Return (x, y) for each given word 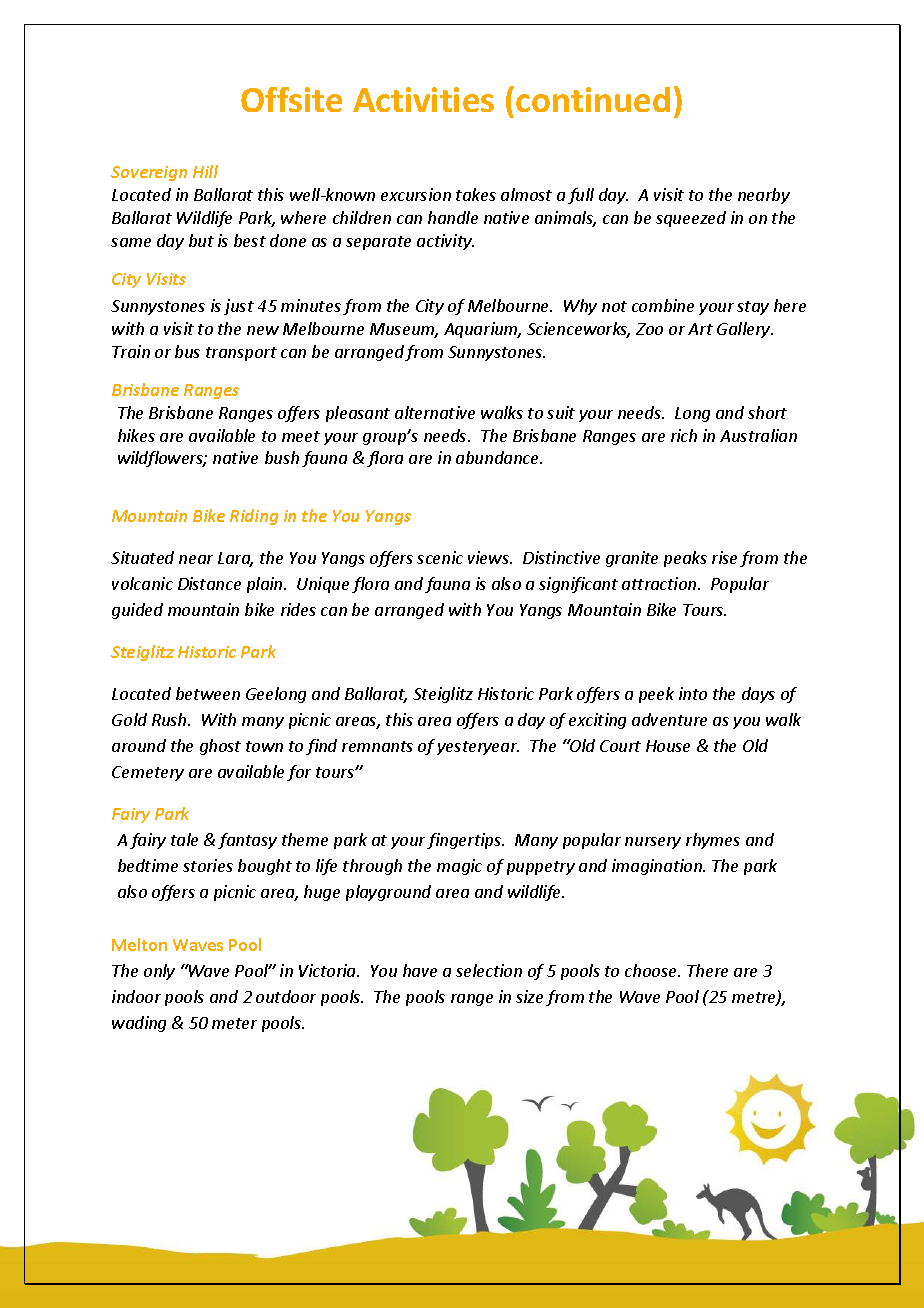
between (208, 693)
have (420, 970)
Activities (423, 99)
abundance (498, 457)
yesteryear (478, 748)
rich (684, 435)
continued (593, 99)
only (159, 972)
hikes (136, 435)
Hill (205, 171)
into (693, 693)
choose (652, 970)
